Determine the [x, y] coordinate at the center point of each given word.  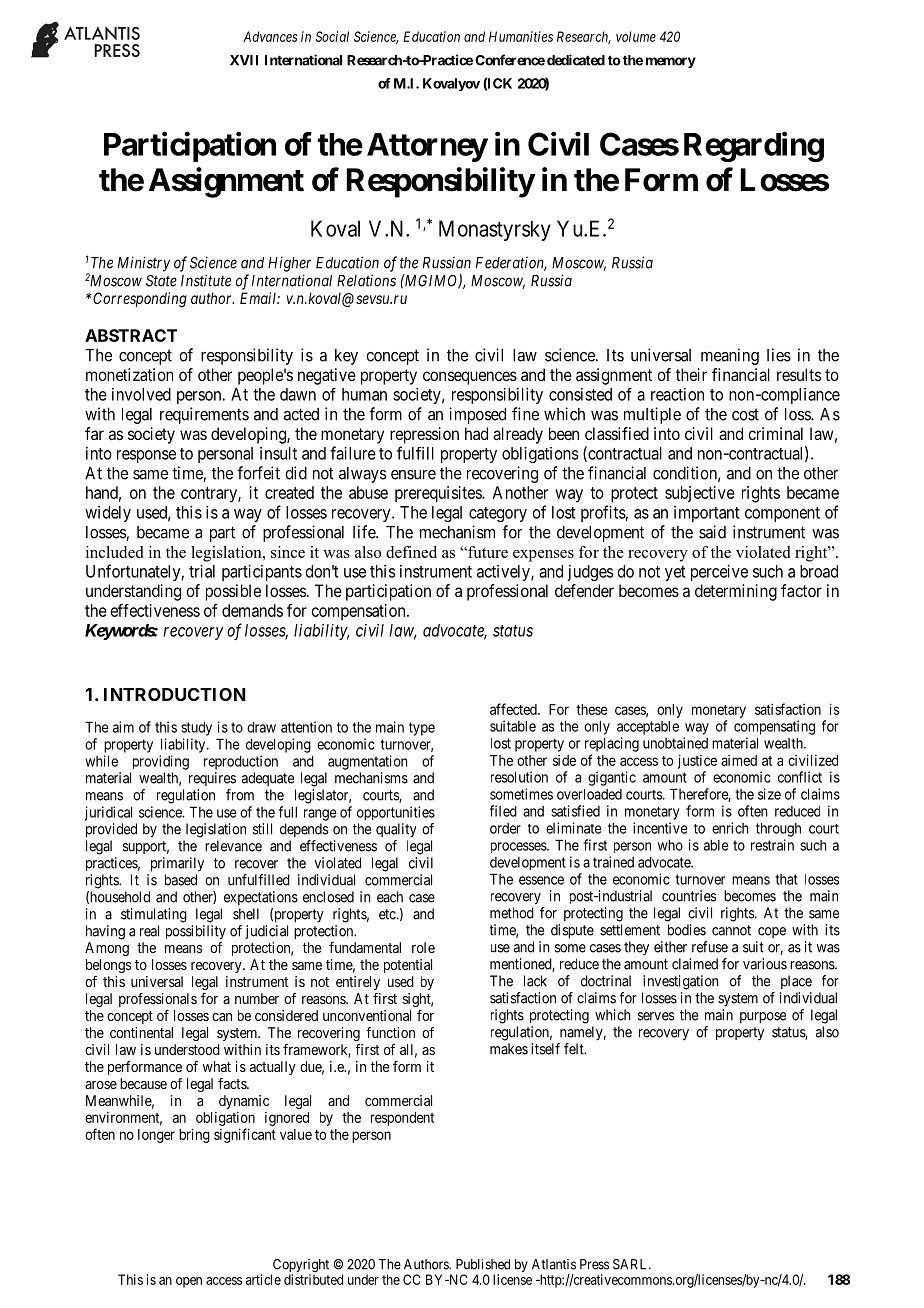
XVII [244, 60]
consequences [470, 378]
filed [503, 811]
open [189, 1282]
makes [509, 1049]
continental [141, 1032]
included [114, 552]
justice [697, 761]
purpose [763, 1018]
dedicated [576, 60]
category [498, 514]
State [161, 281]
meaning [730, 356]
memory [671, 62]
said [712, 532]
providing [161, 762]
